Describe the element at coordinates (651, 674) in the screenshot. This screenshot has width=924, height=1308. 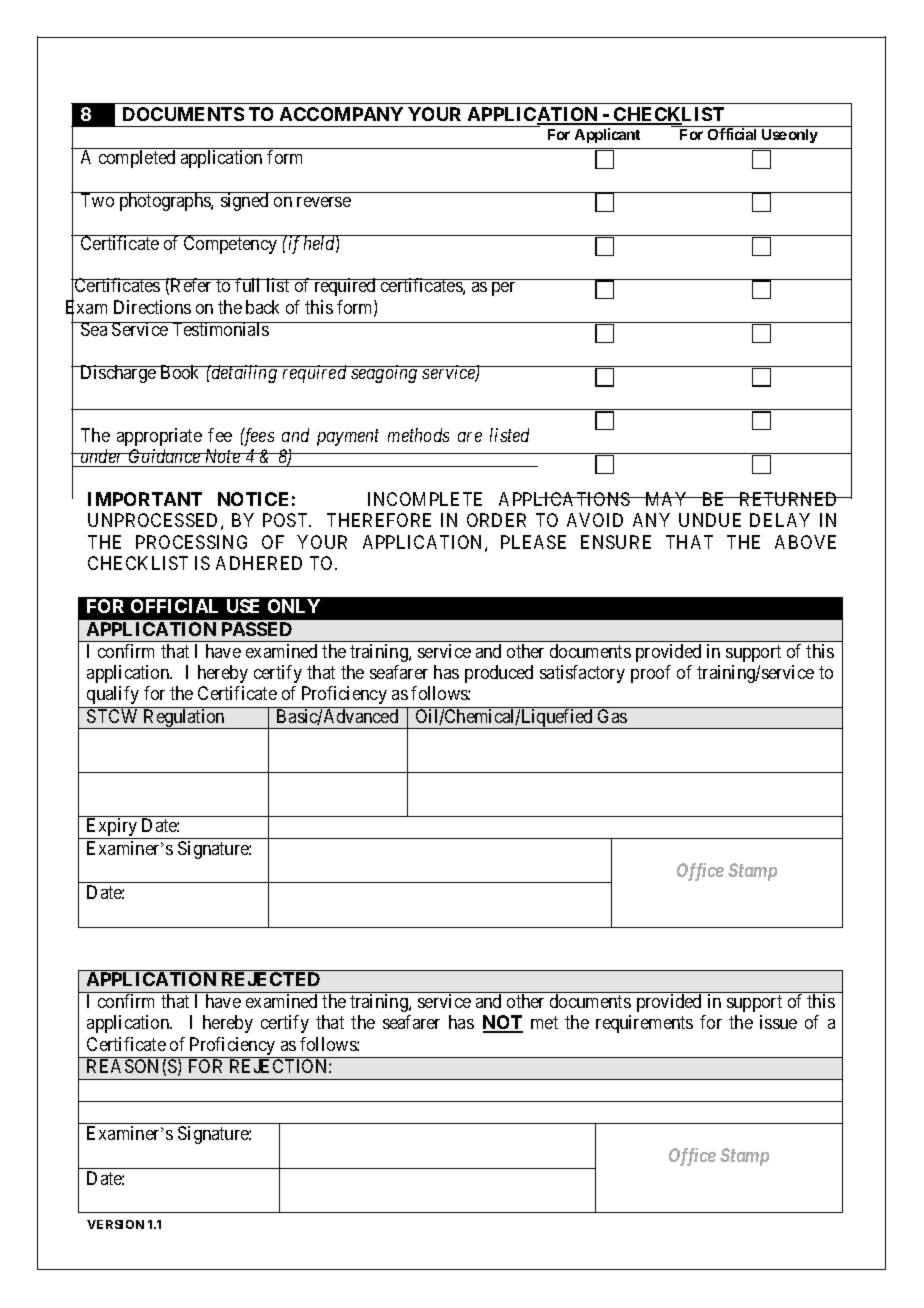
I see `proof` at that location.
